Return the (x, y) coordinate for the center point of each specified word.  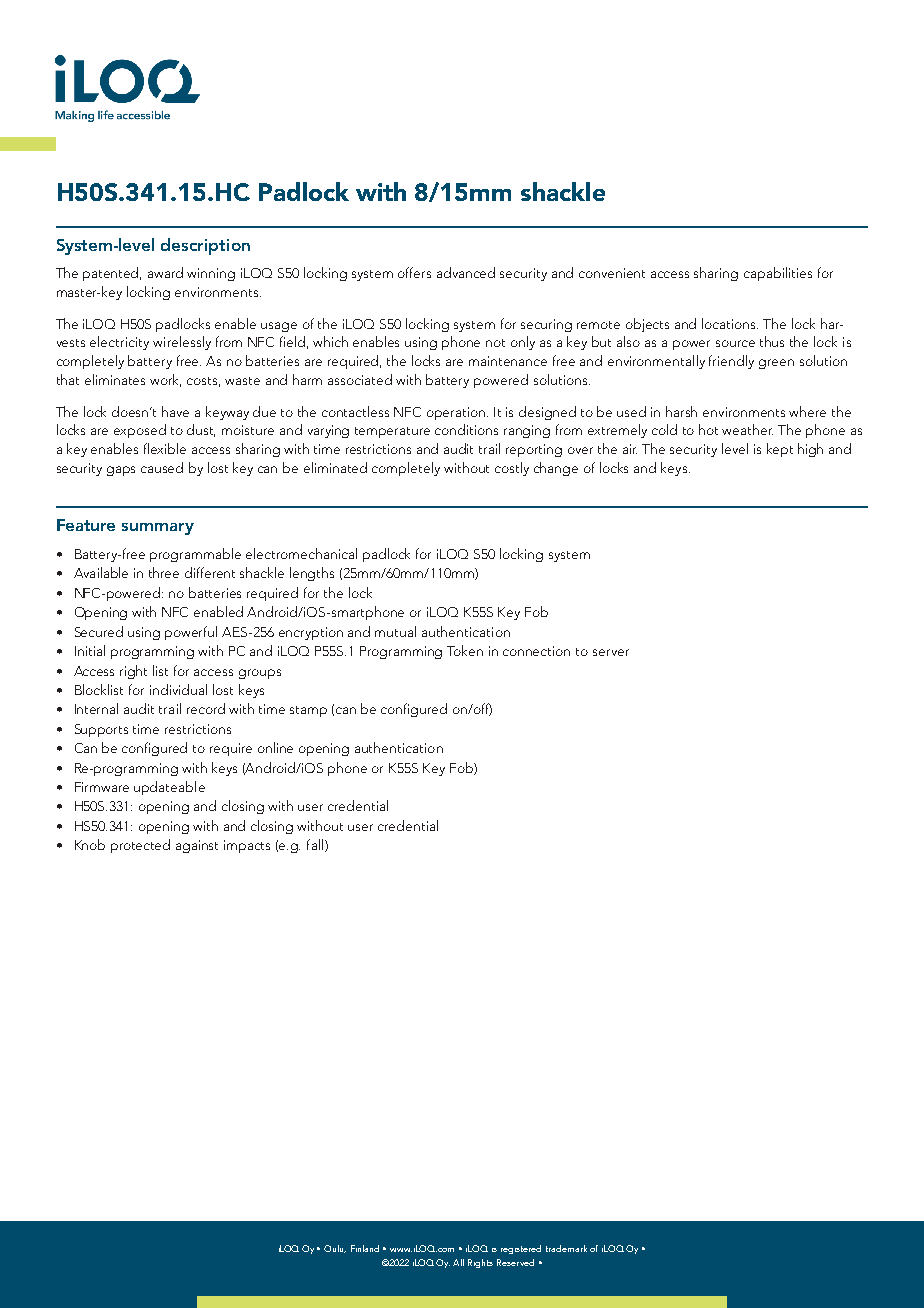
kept (780, 450)
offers (414, 272)
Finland (365, 1248)
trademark (566, 1248)
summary (158, 529)
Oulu (335, 1249)
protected (140, 846)
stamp (308, 711)
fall (316, 845)
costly (512, 469)
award (165, 272)
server (611, 652)
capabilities (778, 274)
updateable (169, 788)
